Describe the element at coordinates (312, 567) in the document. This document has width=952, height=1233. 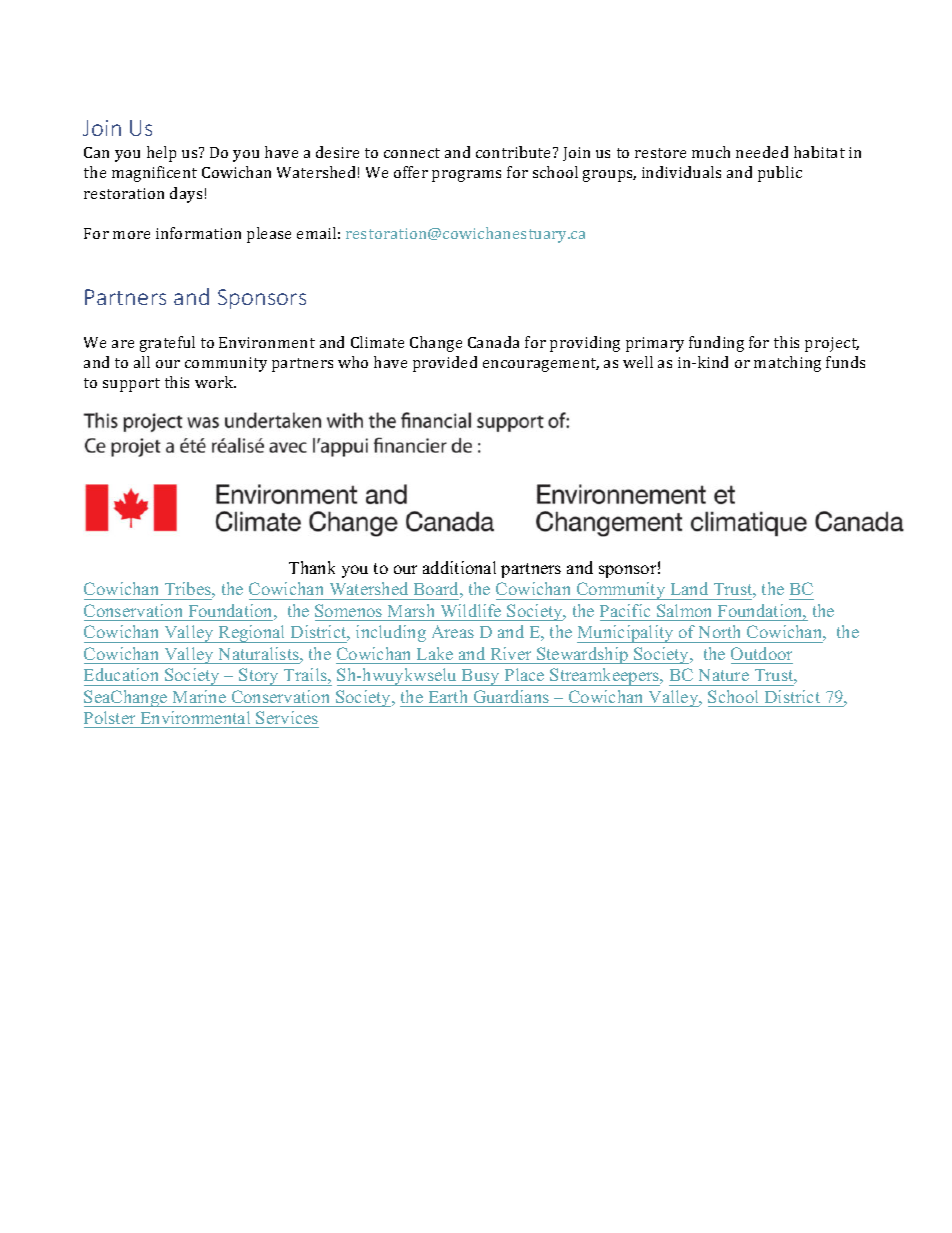
I see `Thank` at that location.
